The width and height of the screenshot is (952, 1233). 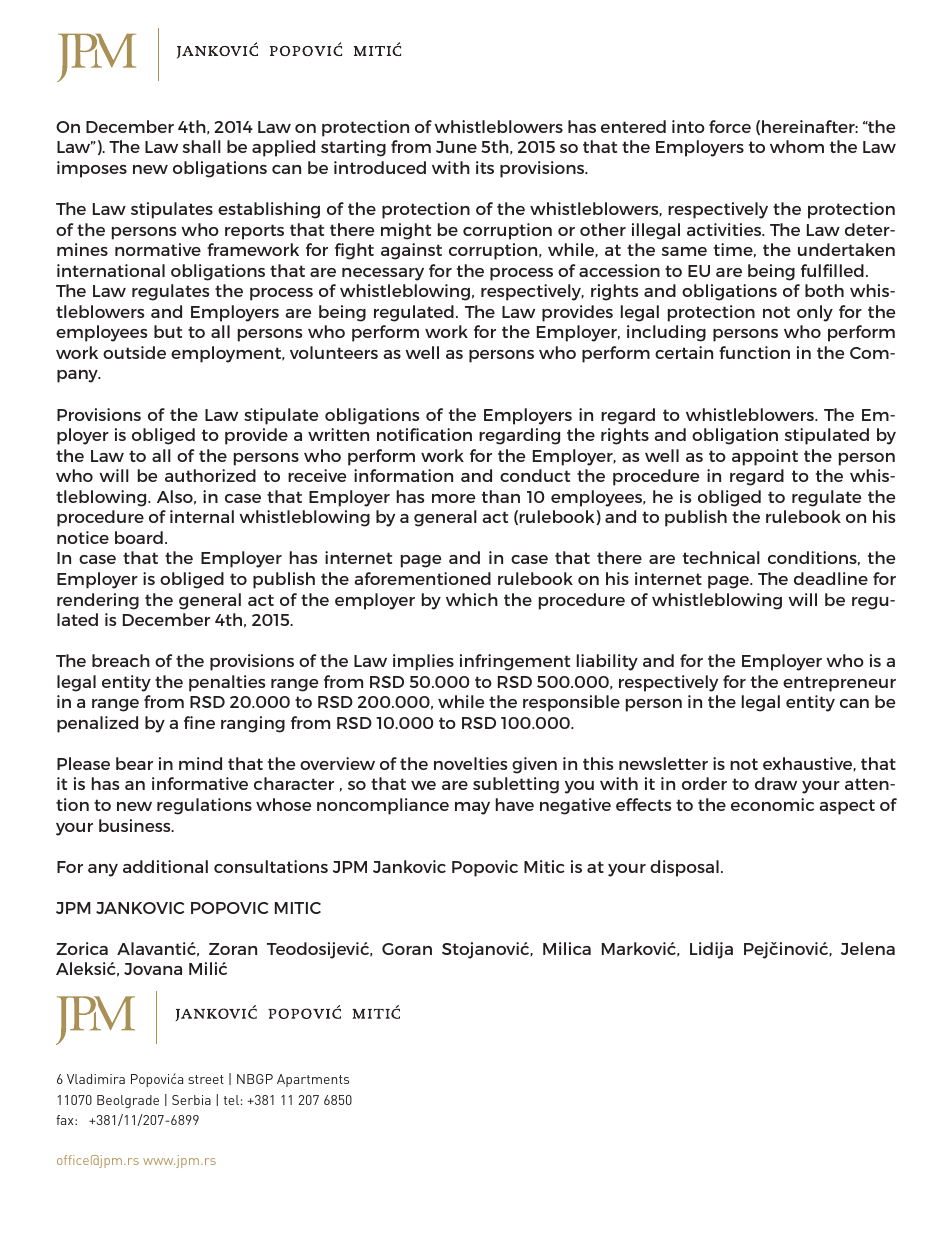 What do you see at coordinates (191, 1100) in the screenshot?
I see `Serbia` at bounding box center [191, 1100].
